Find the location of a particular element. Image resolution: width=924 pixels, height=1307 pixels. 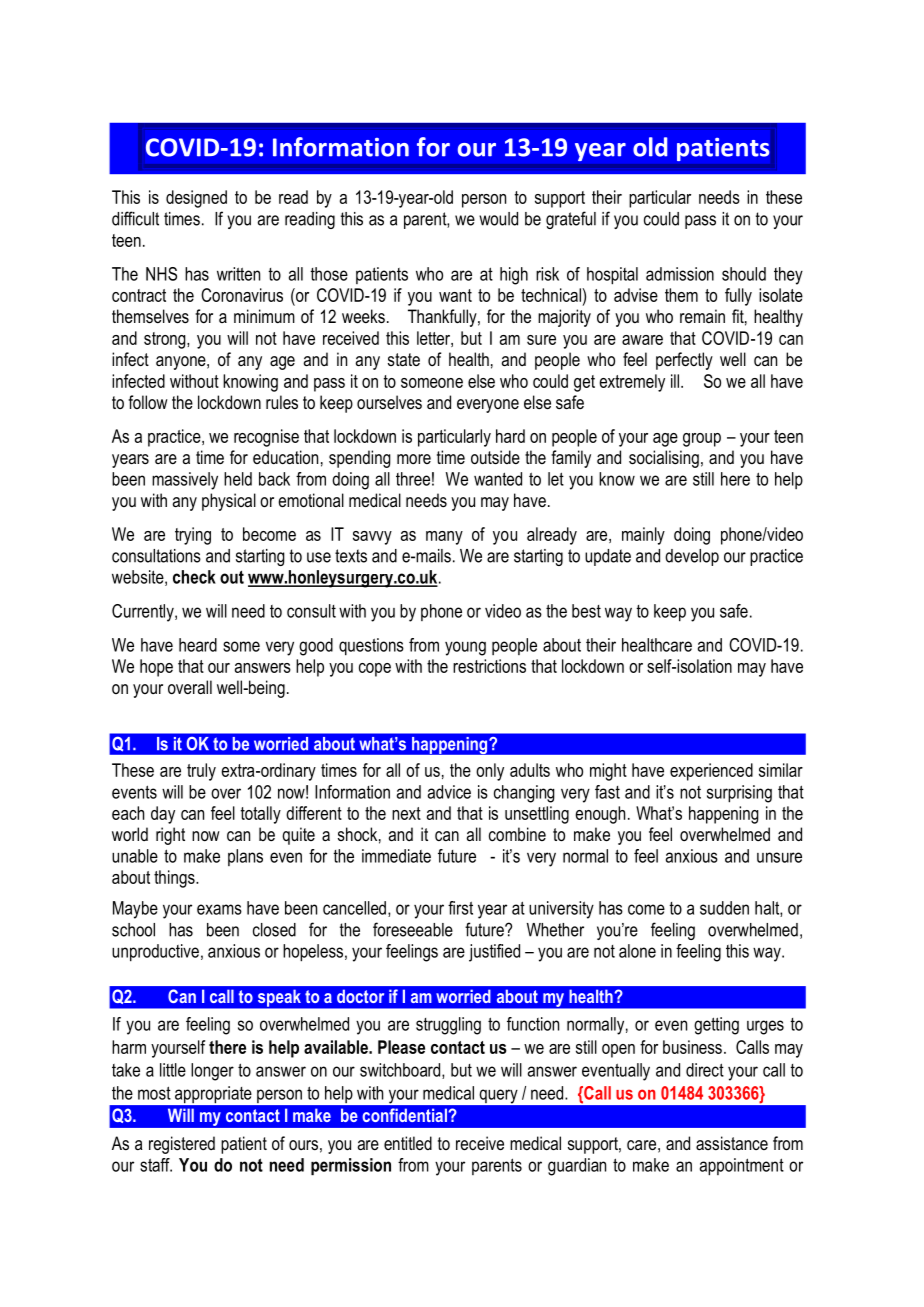

registered is located at coordinates (182, 1145).
